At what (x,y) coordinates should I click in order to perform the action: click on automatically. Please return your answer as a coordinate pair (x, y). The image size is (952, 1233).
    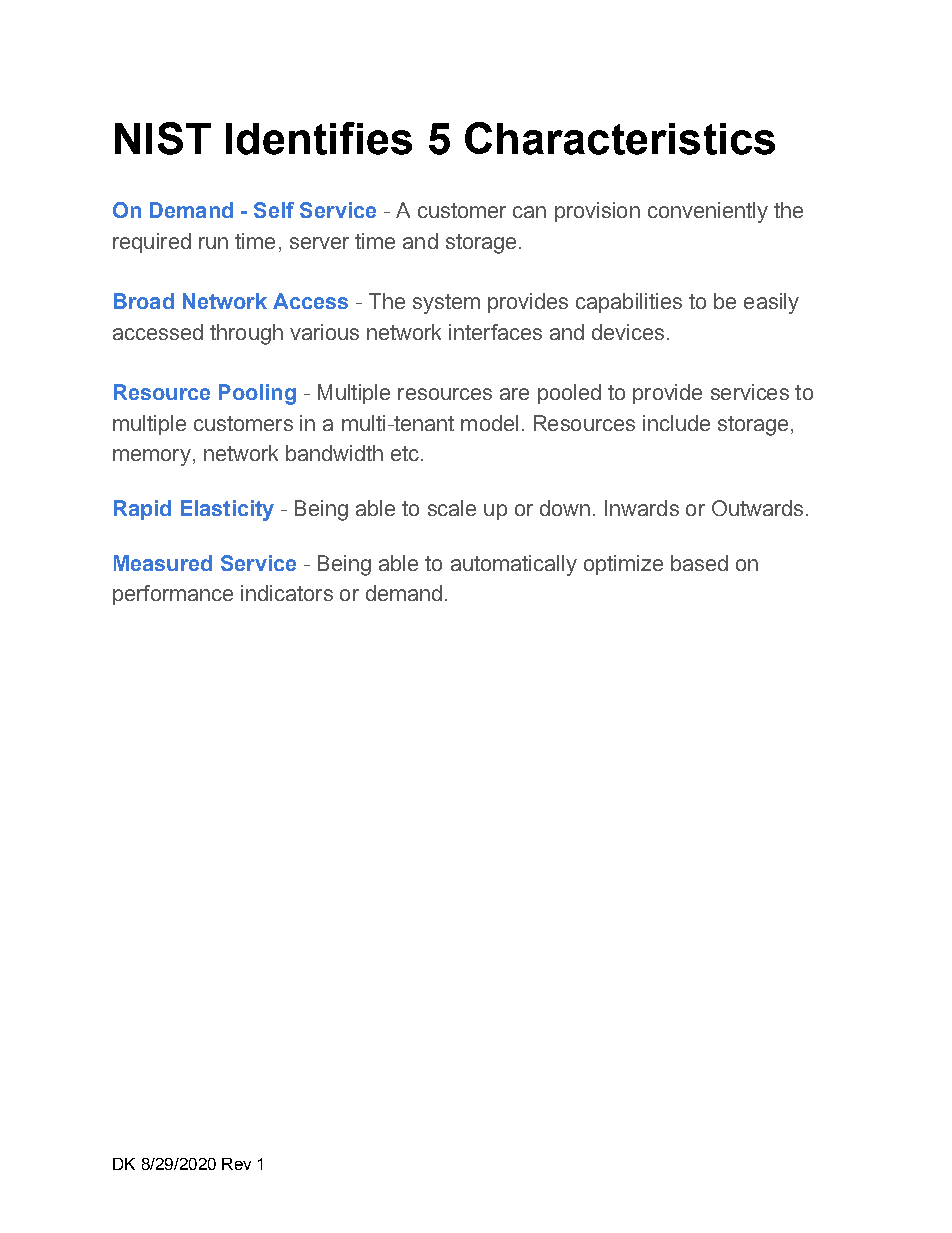
    Looking at the image, I should click on (514, 565).
